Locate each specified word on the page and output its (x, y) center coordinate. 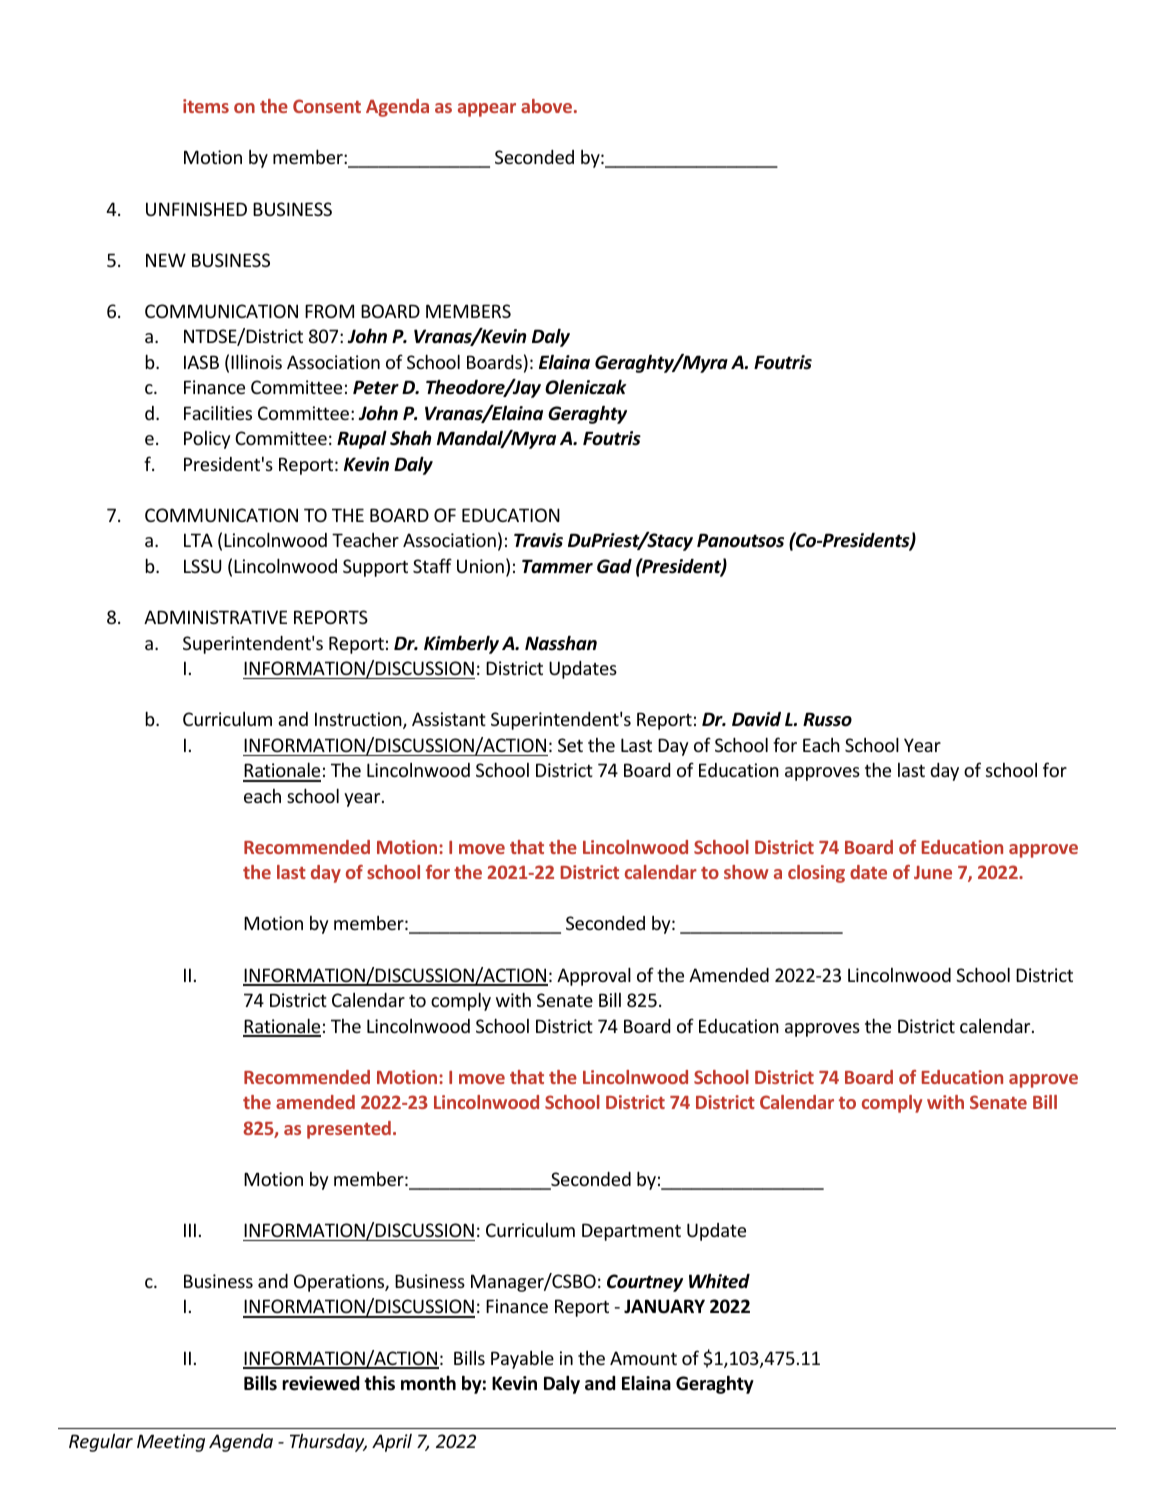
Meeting (171, 1443)
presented (349, 1130)
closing (816, 874)
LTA (198, 540)
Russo (827, 719)
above (546, 106)
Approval (594, 976)
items (206, 106)
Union (480, 566)
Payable (522, 1360)
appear (487, 110)
